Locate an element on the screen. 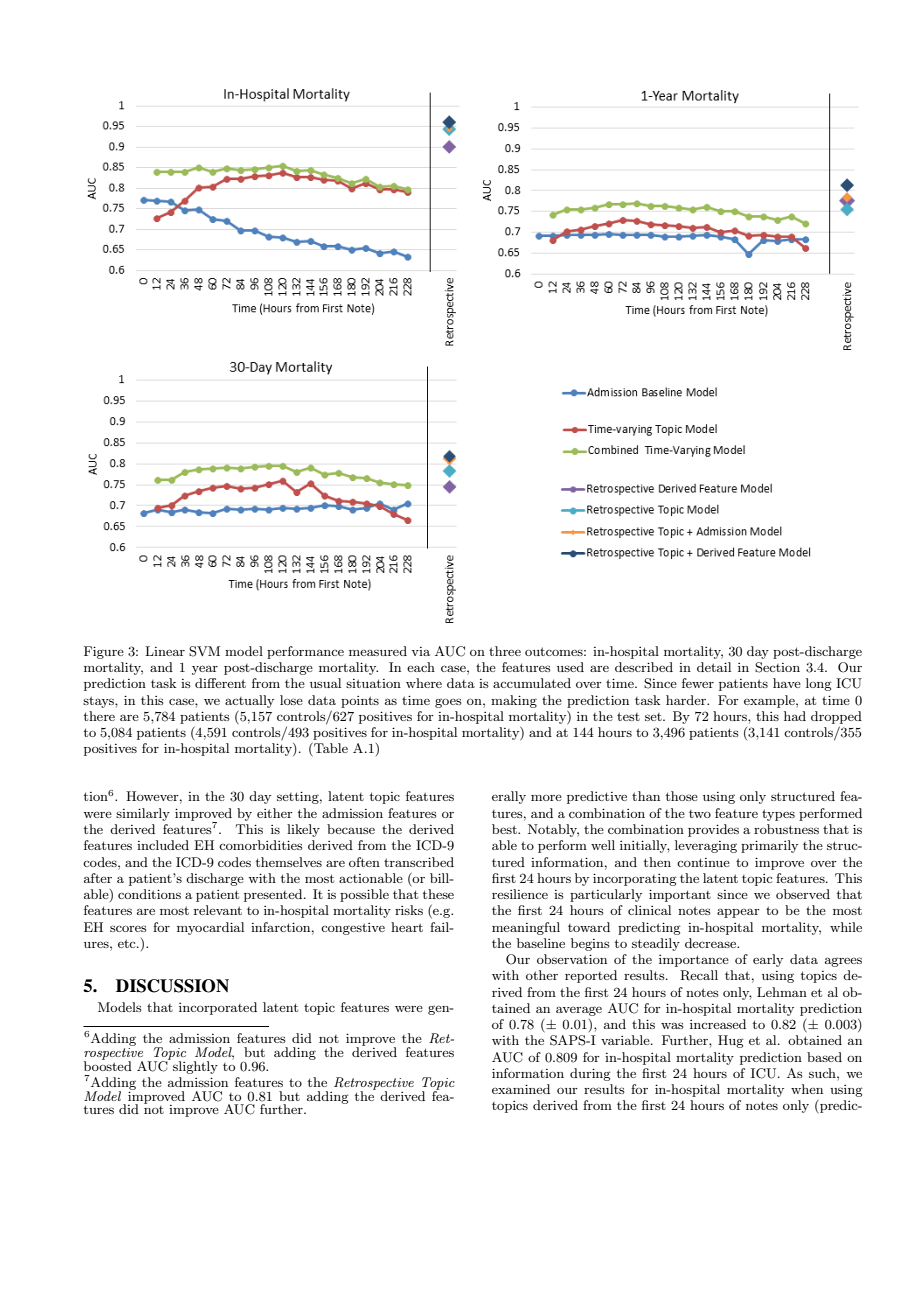  other is located at coordinates (542, 975).
